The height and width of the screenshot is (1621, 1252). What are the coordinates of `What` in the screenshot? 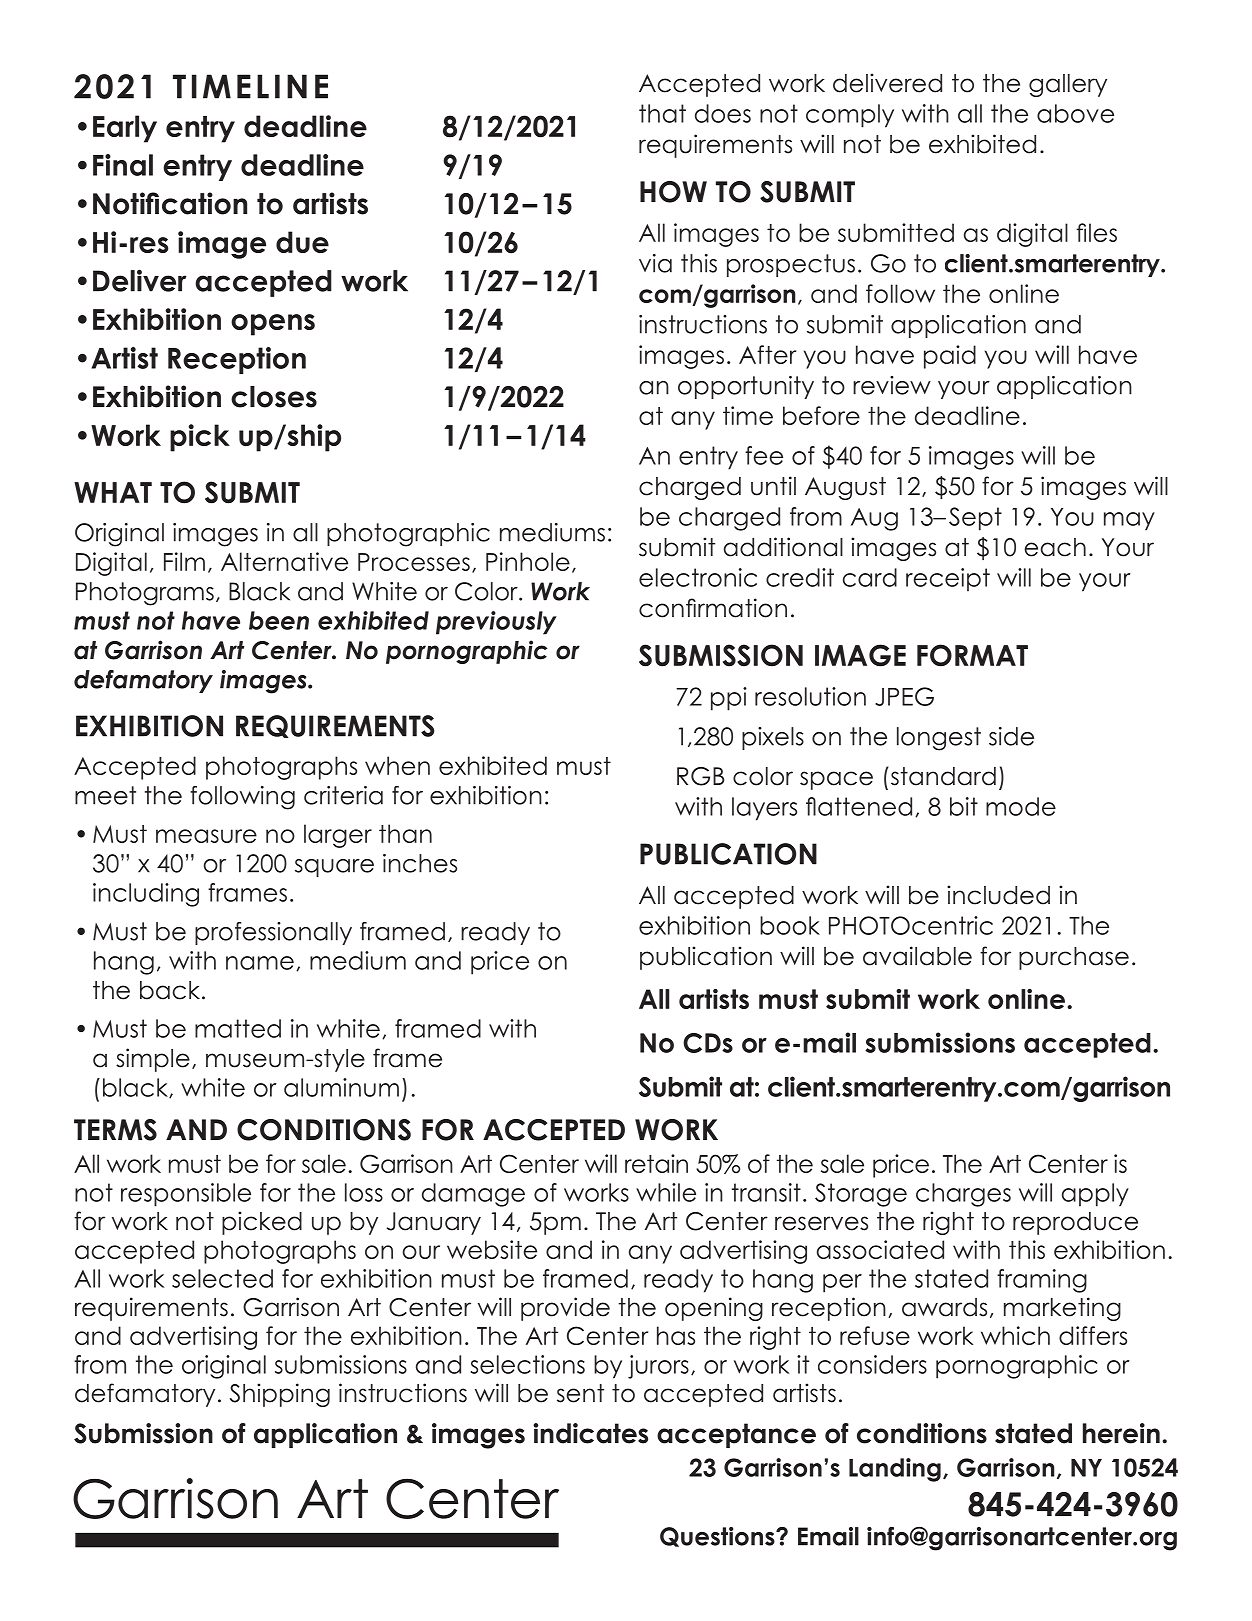 It's located at (113, 492).
